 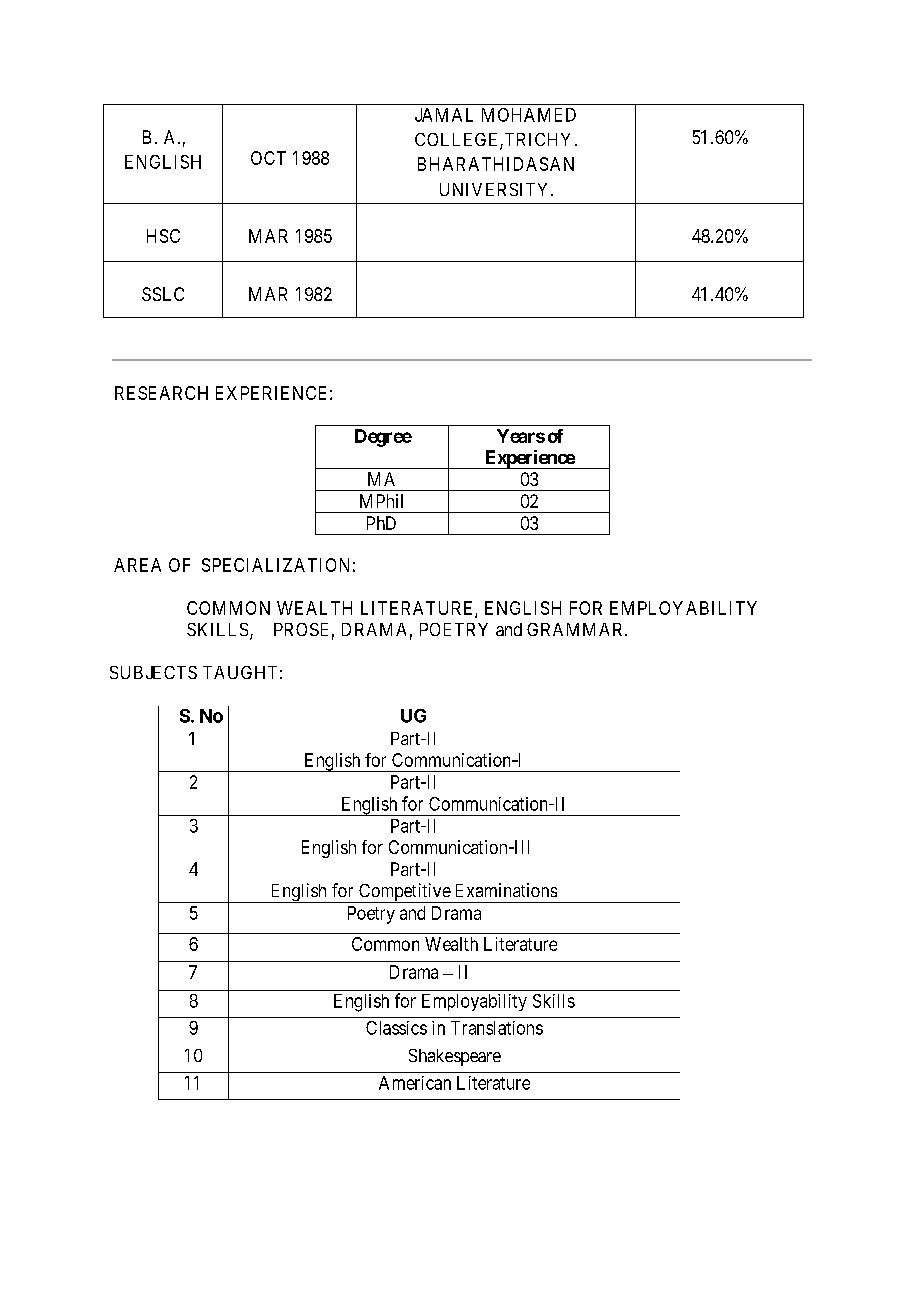 I want to click on OCT, so click(x=268, y=158).
